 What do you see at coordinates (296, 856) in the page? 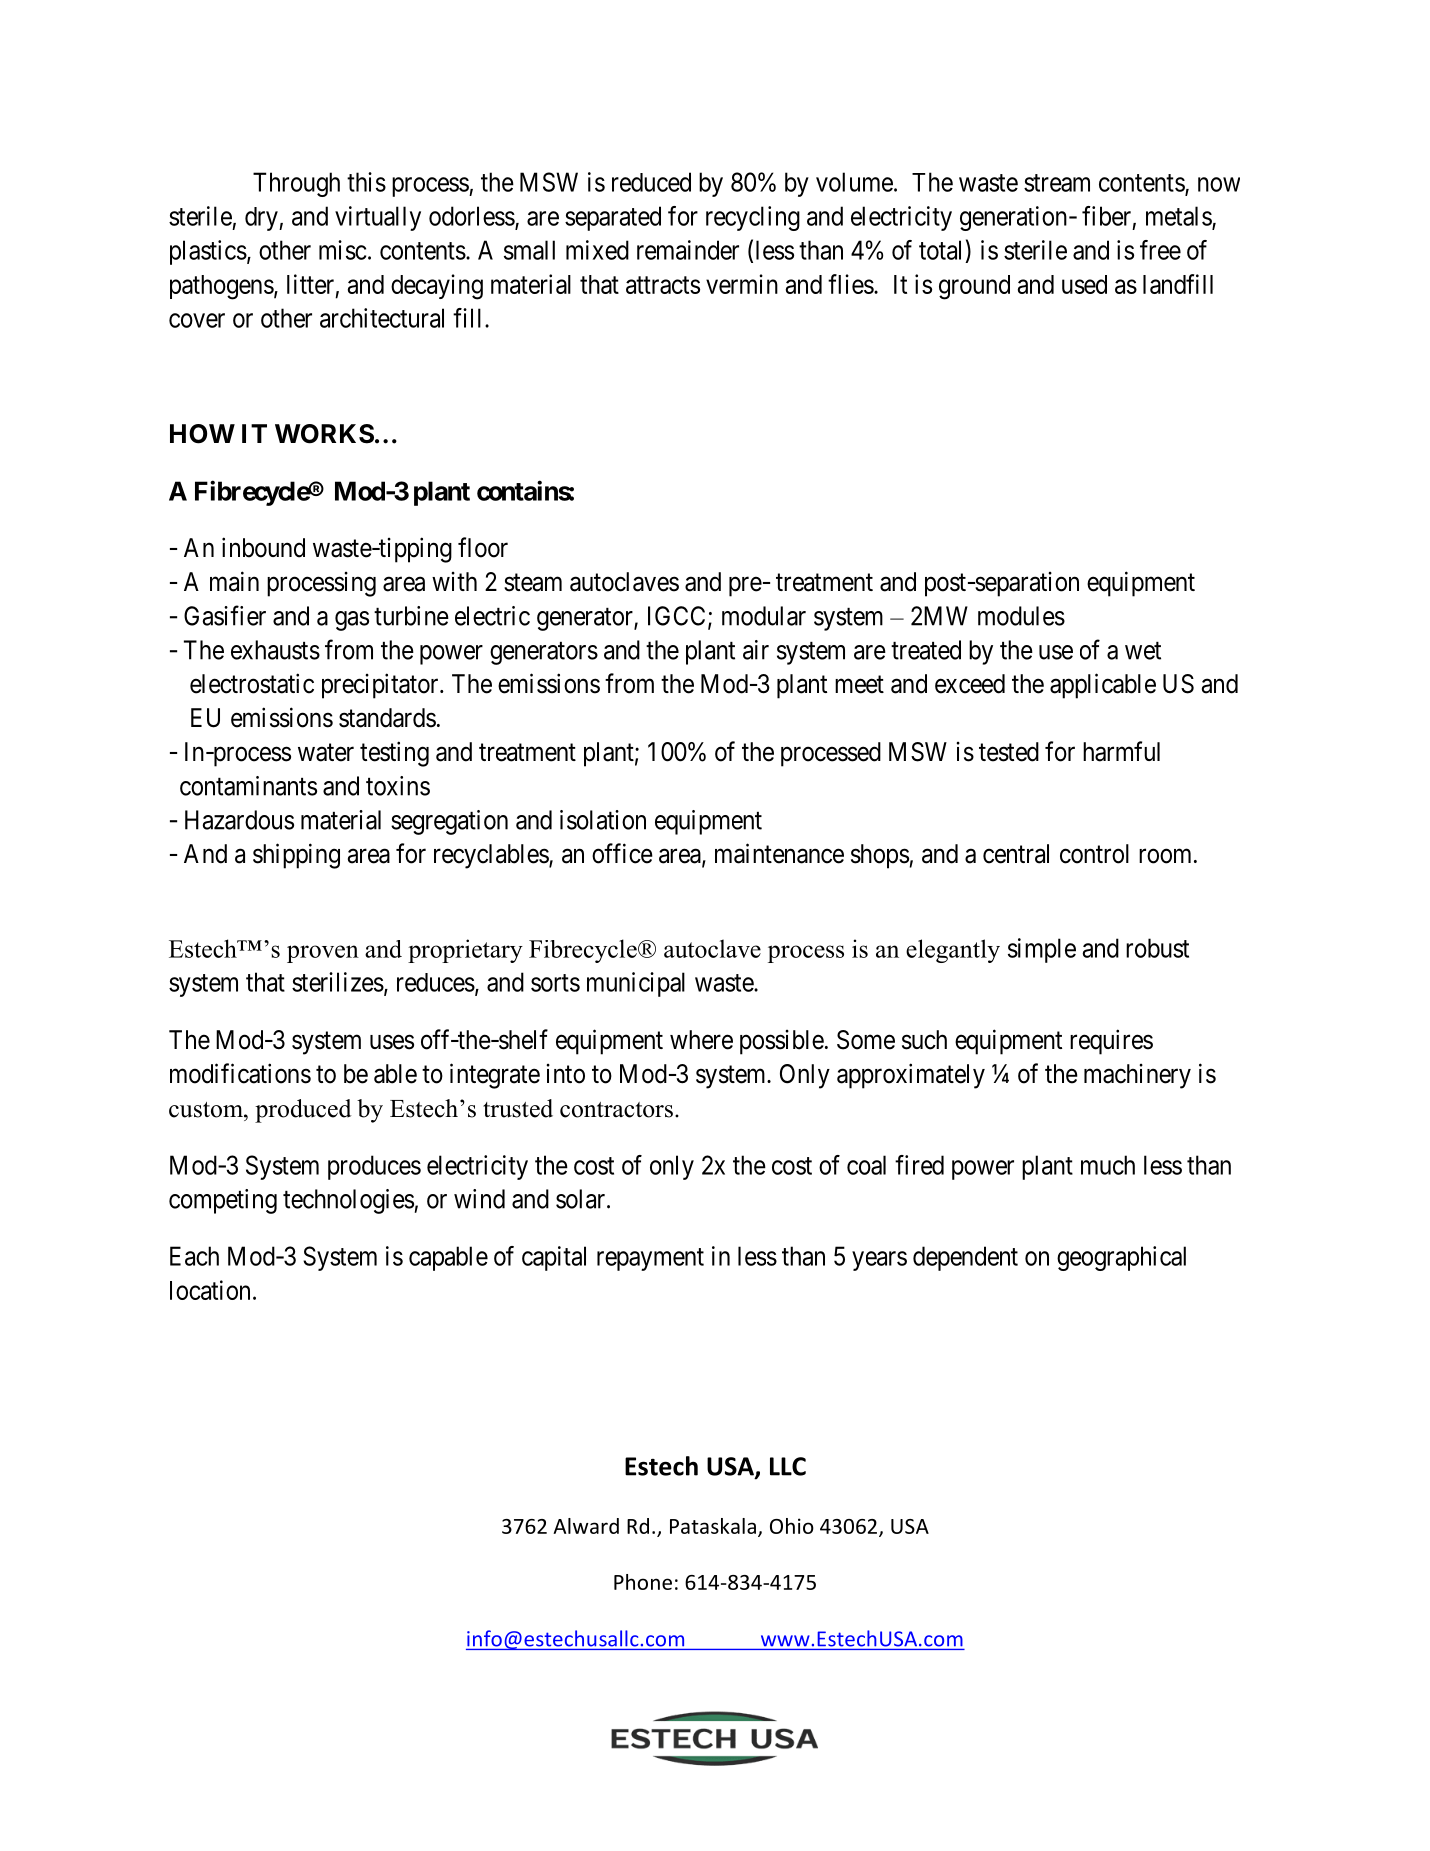
I see `shipping` at bounding box center [296, 856].
